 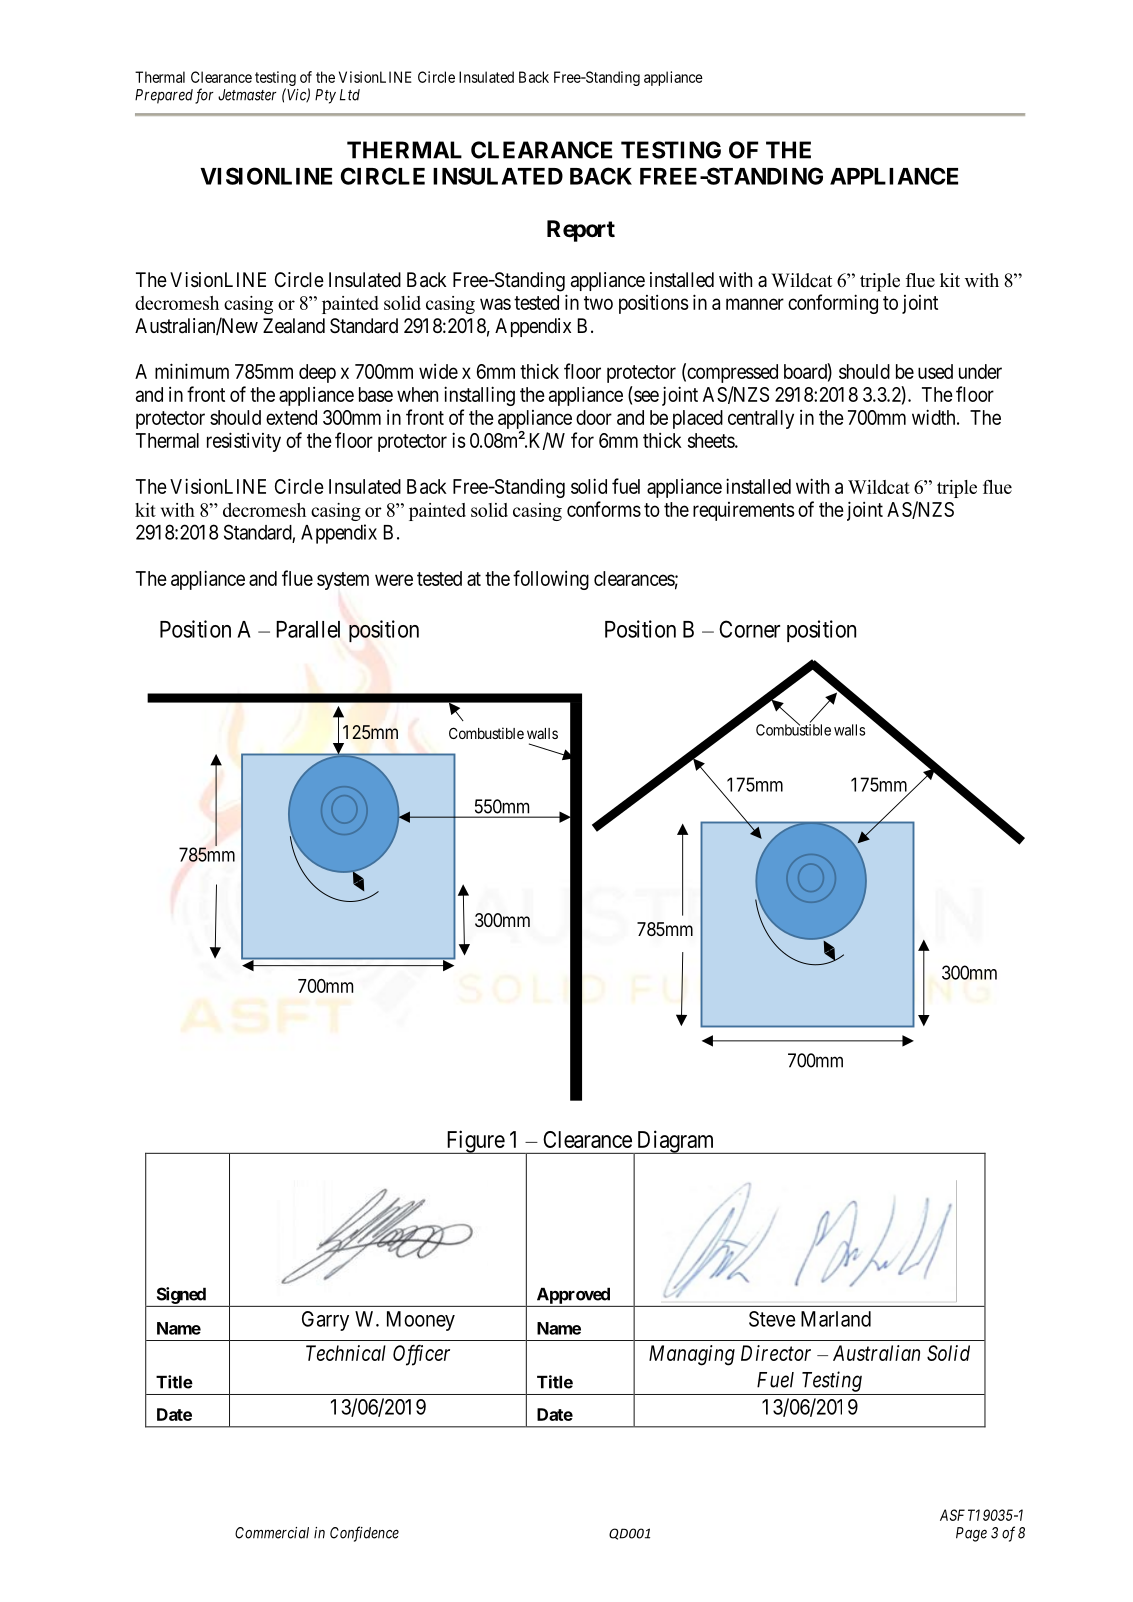 What do you see at coordinates (581, 231) in the screenshot?
I see `Report` at bounding box center [581, 231].
